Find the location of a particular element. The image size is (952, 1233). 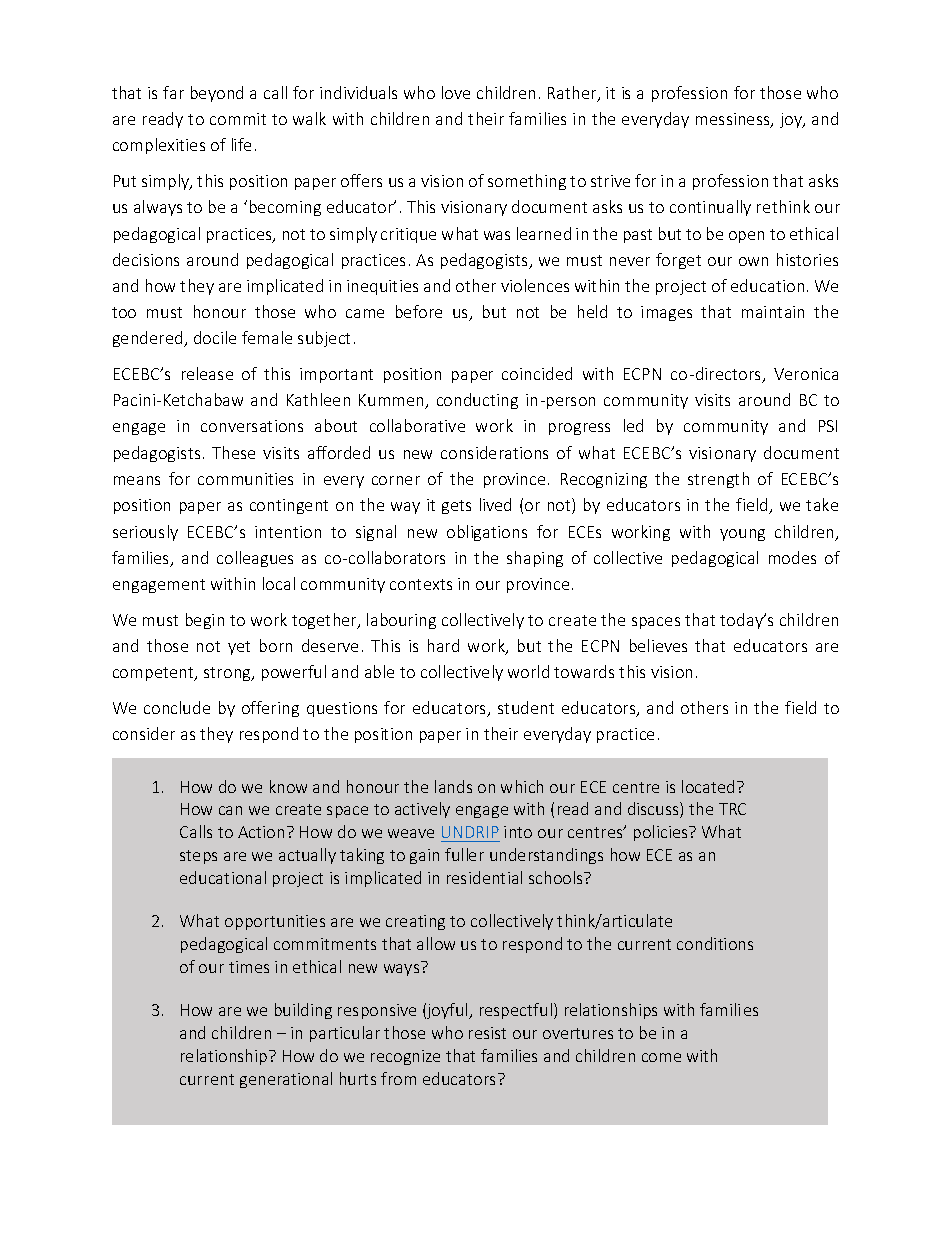

into is located at coordinates (518, 832).
